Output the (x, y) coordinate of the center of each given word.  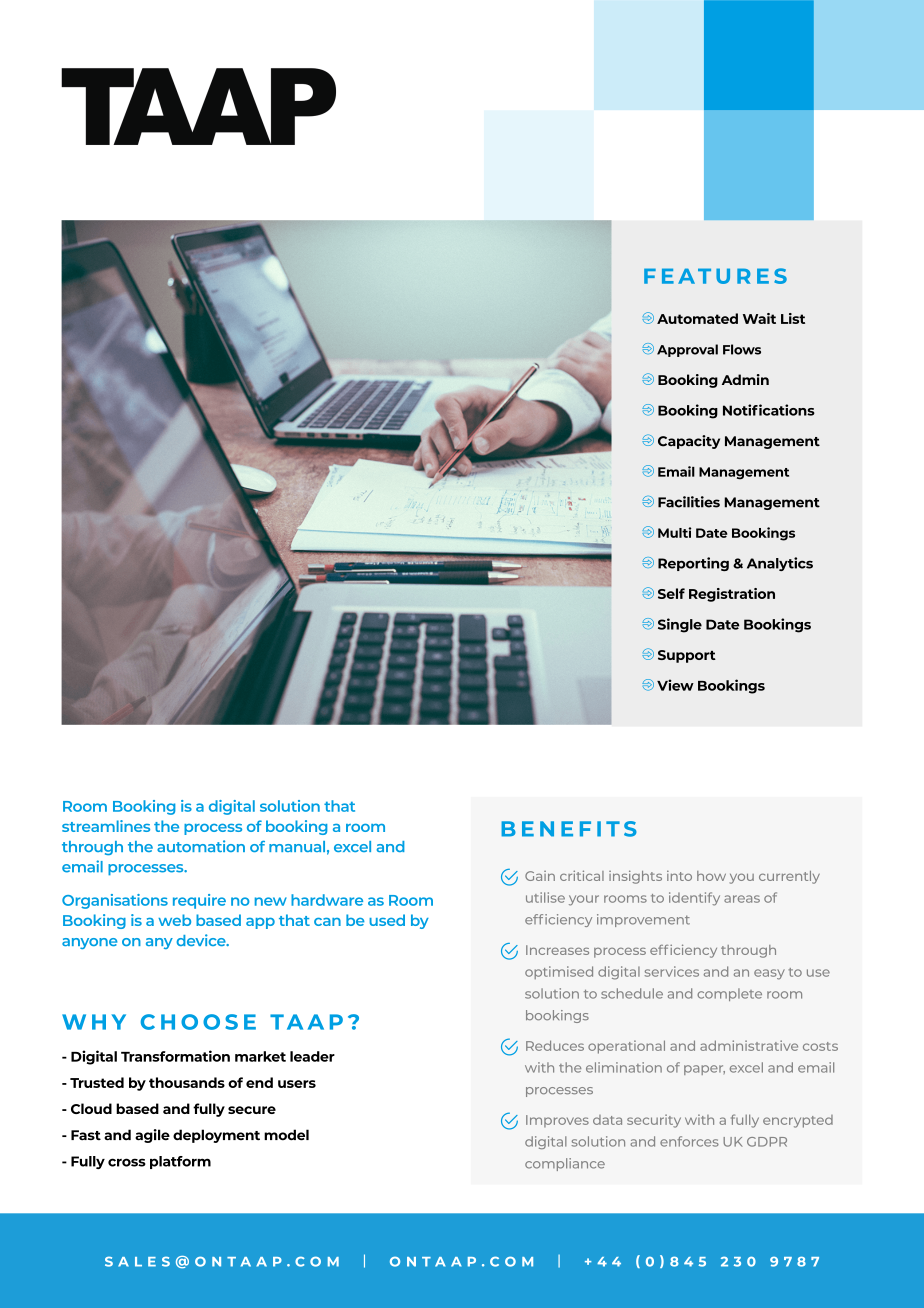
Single (680, 625)
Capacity (689, 442)
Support (687, 656)
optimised (559, 972)
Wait (759, 318)
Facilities (689, 502)
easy (769, 974)
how (711, 876)
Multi (674, 532)
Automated (697, 318)
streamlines (106, 826)
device (202, 940)
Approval (687, 350)
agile (152, 1136)
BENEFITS (569, 829)
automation (201, 846)
